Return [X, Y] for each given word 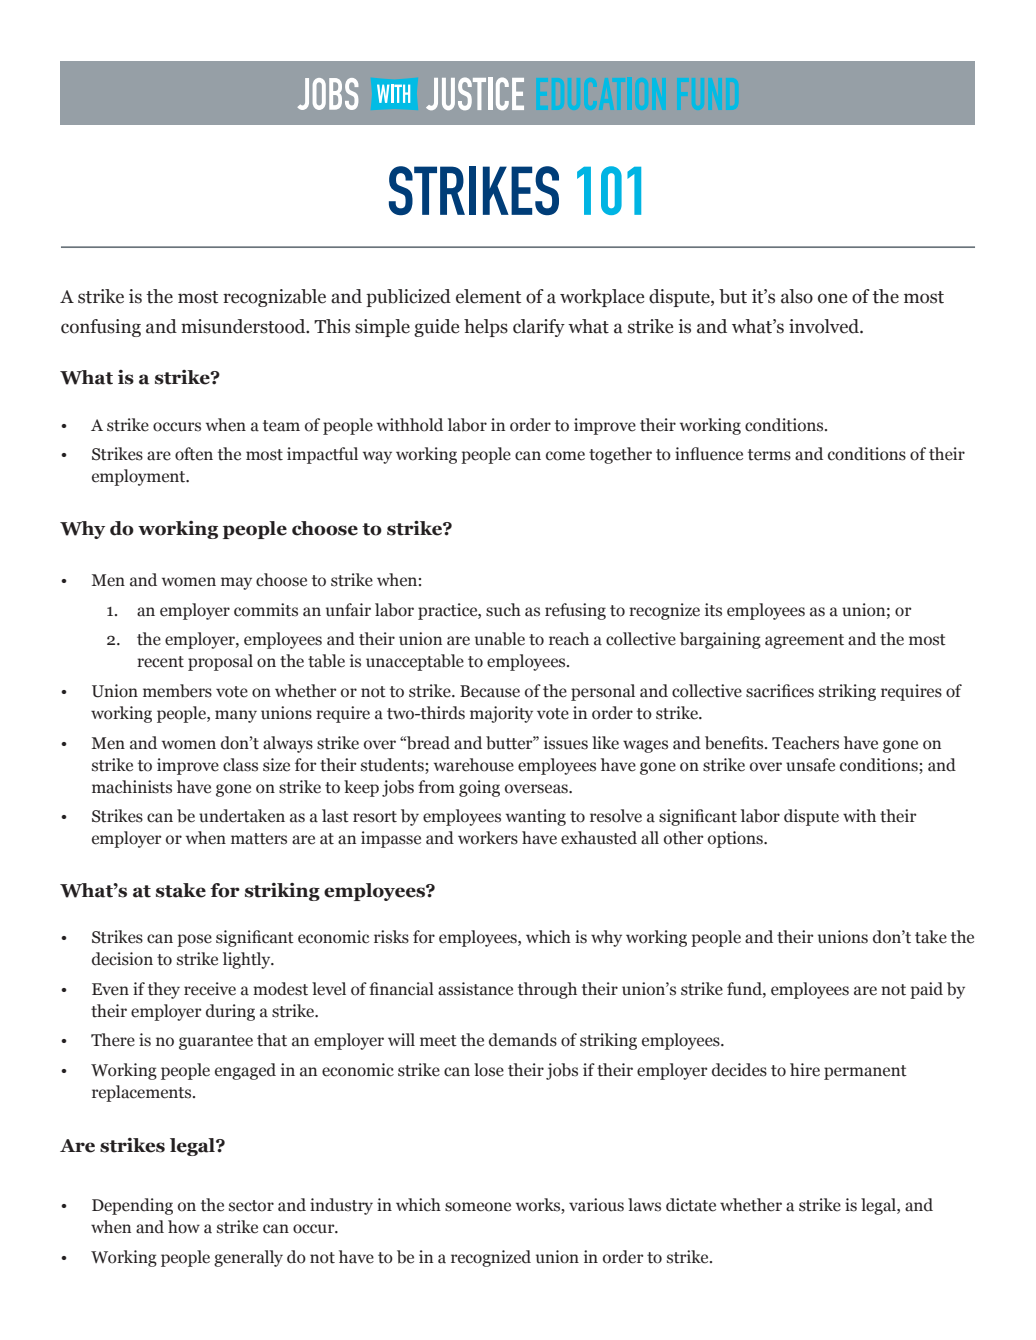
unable [500, 639]
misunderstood [244, 326]
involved [825, 326]
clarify [539, 328]
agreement [804, 641]
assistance [475, 989]
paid [926, 990]
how [184, 1227]
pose [194, 940]
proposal [220, 662]
